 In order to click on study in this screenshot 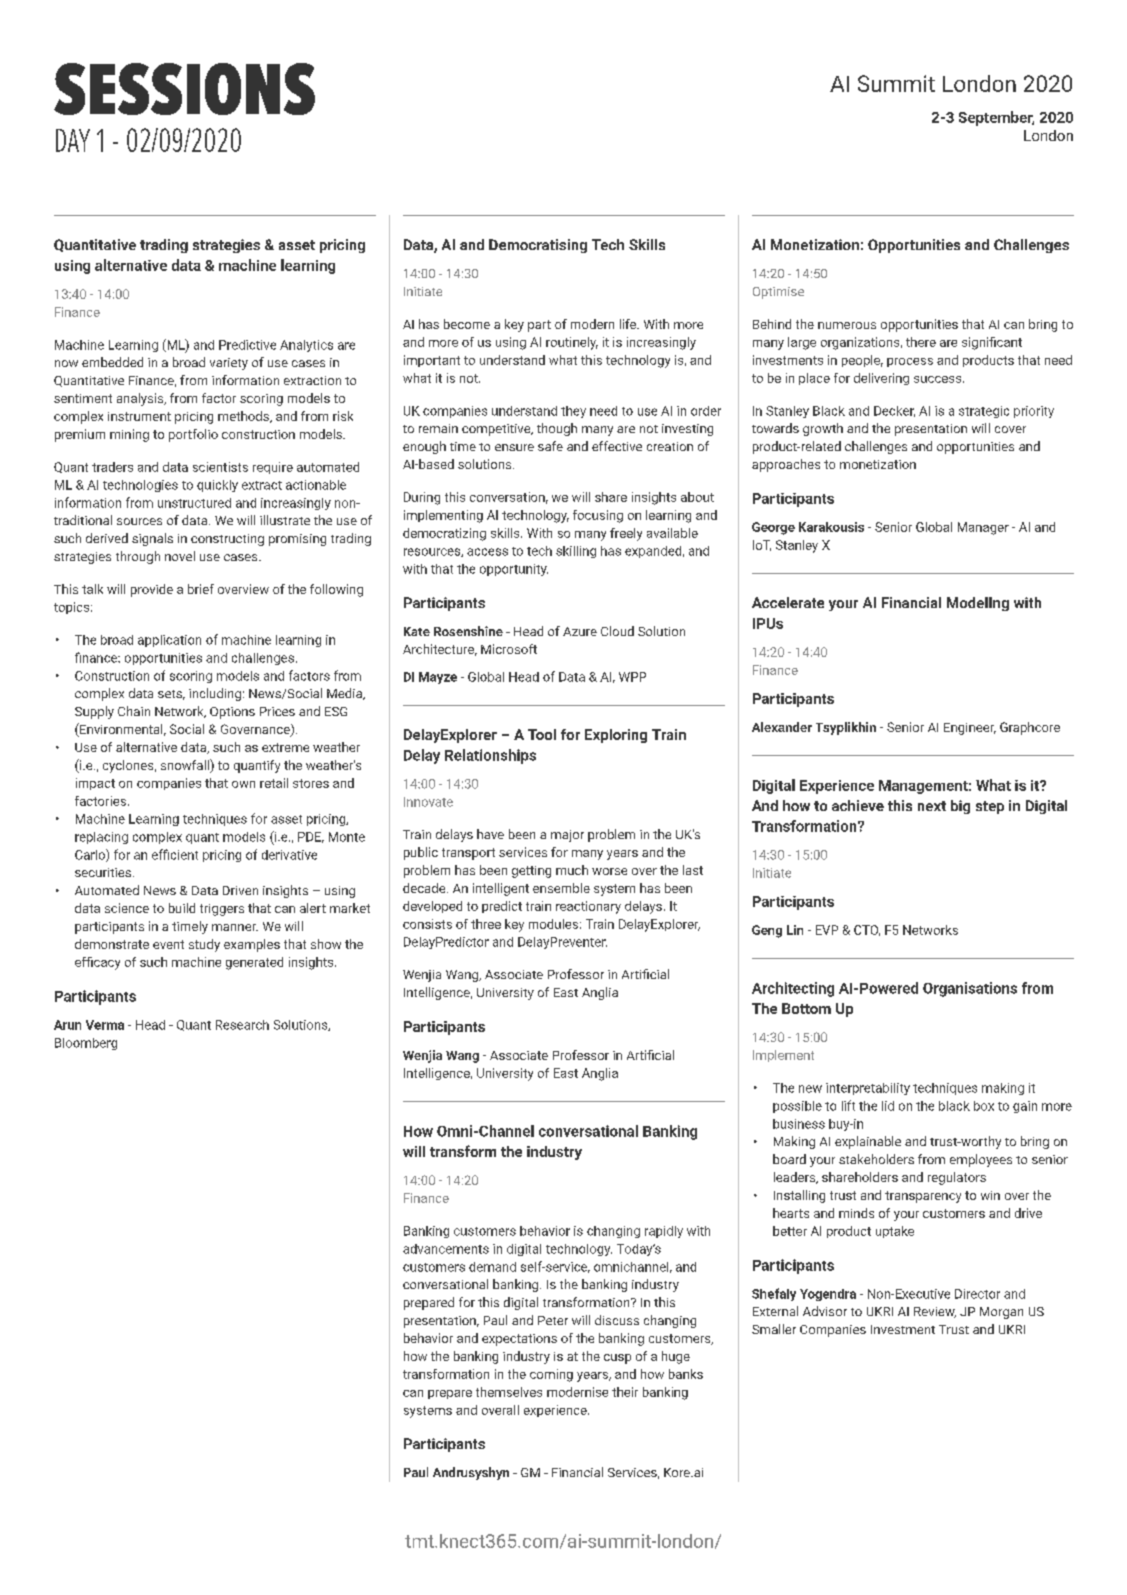, I will do `click(204, 945)`.
